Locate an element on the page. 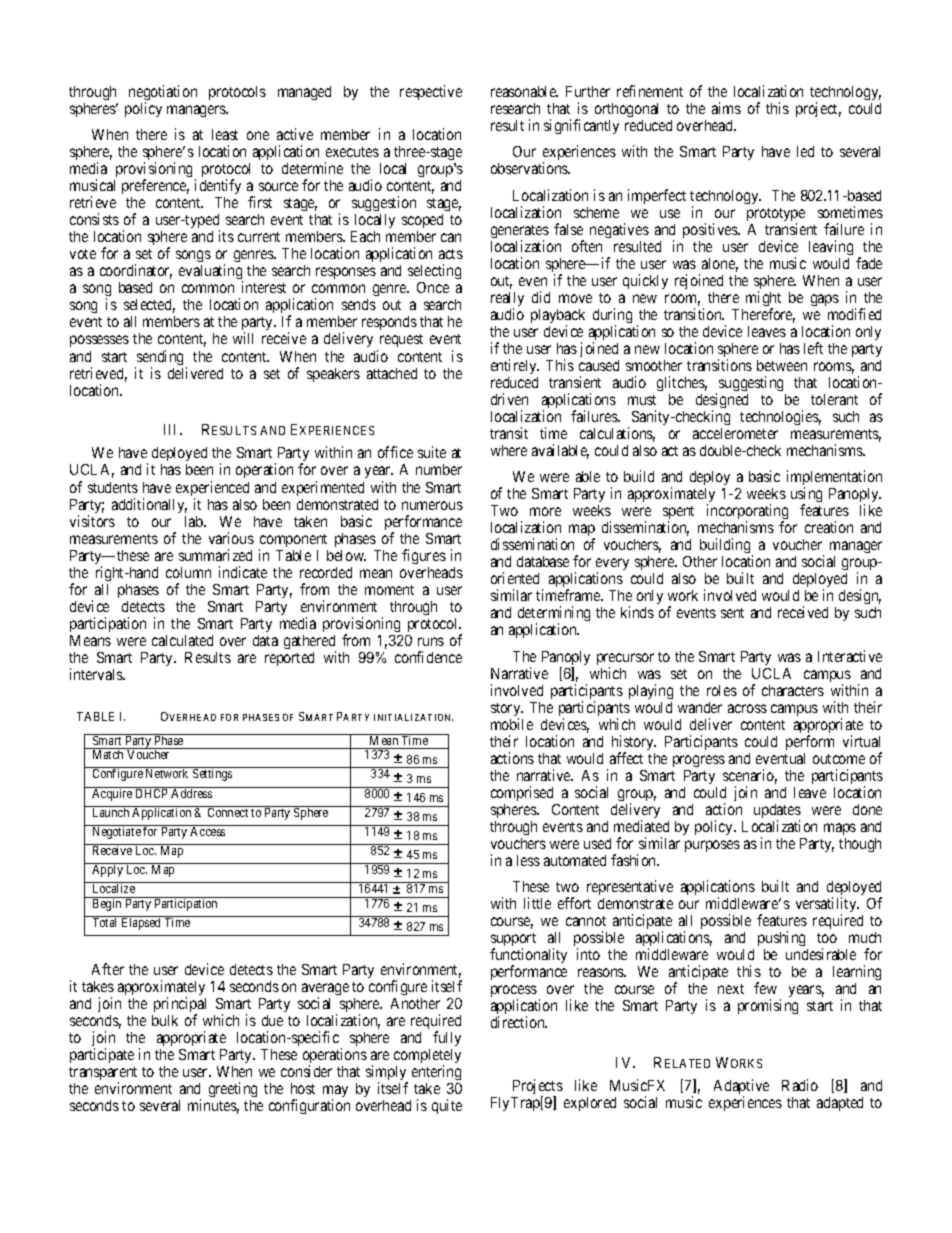  updates is located at coordinates (777, 812).
